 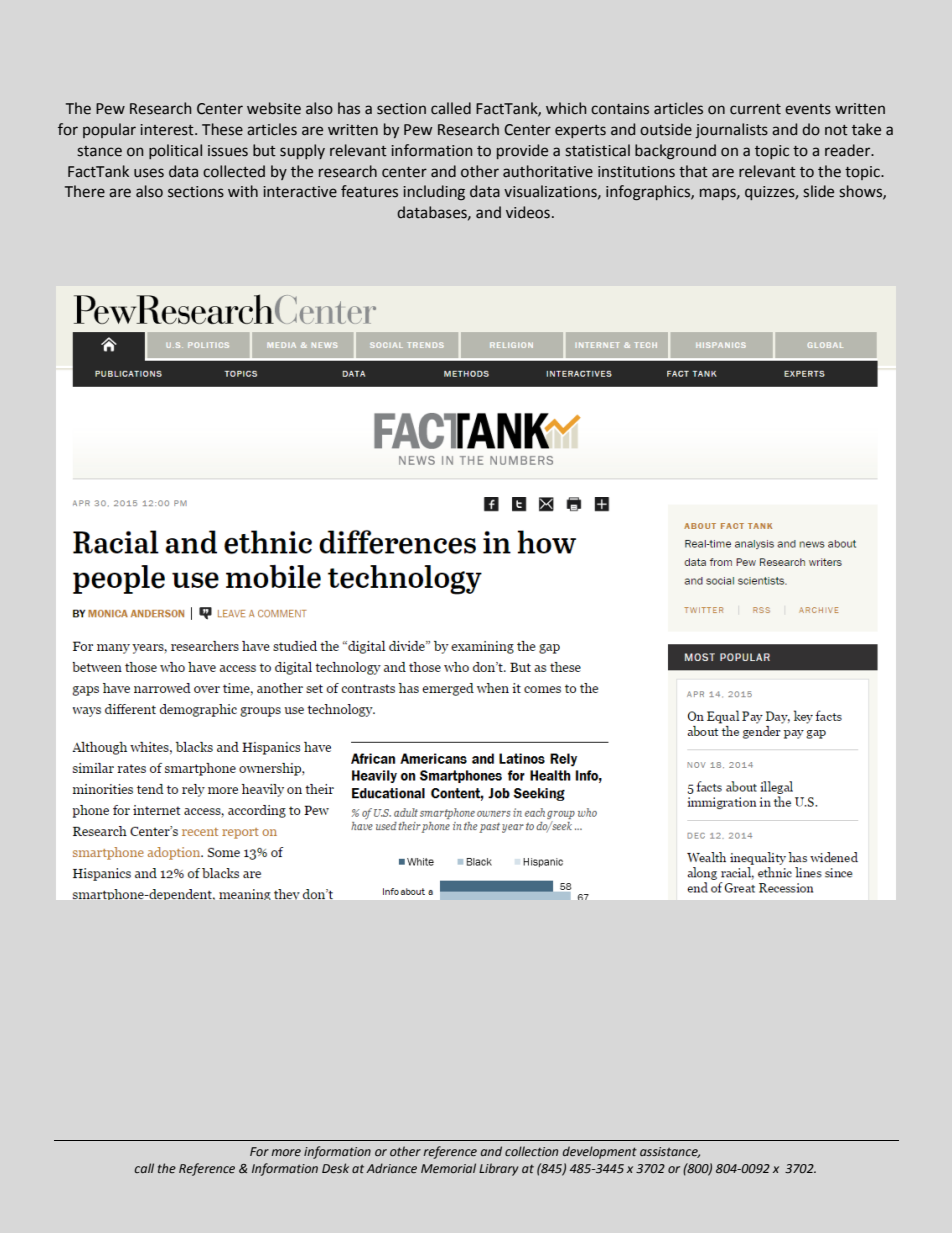 What do you see at coordinates (434, 192) in the document?
I see `including` at bounding box center [434, 192].
